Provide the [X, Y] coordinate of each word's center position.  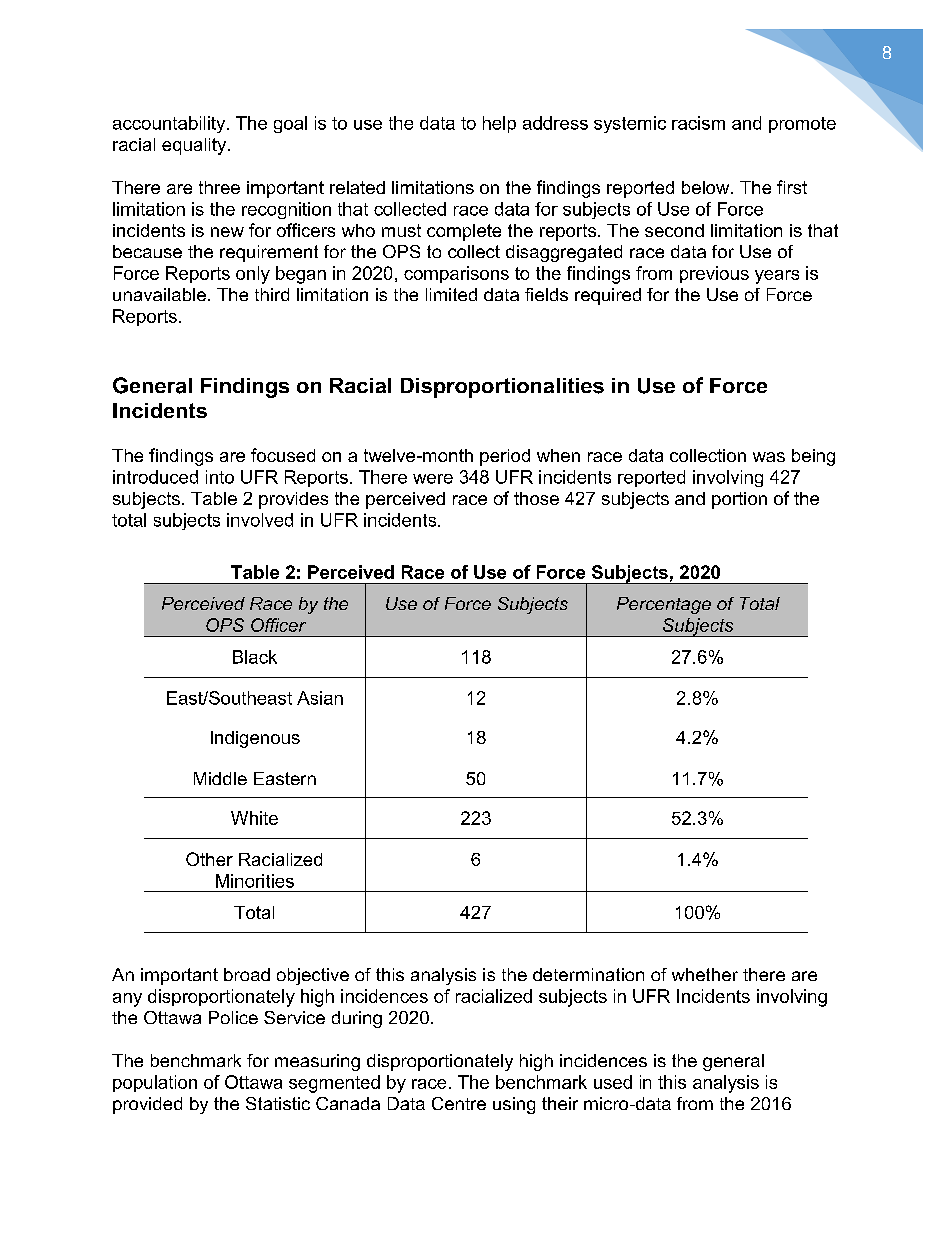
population [155, 1083]
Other [209, 859]
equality [195, 146]
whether [705, 974]
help [499, 124]
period [505, 457]
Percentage [664, 605]
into [220, 477]
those [536, 498]
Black [255, 657]
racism [698, 123]
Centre [459, 1103]
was [769, 457]
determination [588, 974]
